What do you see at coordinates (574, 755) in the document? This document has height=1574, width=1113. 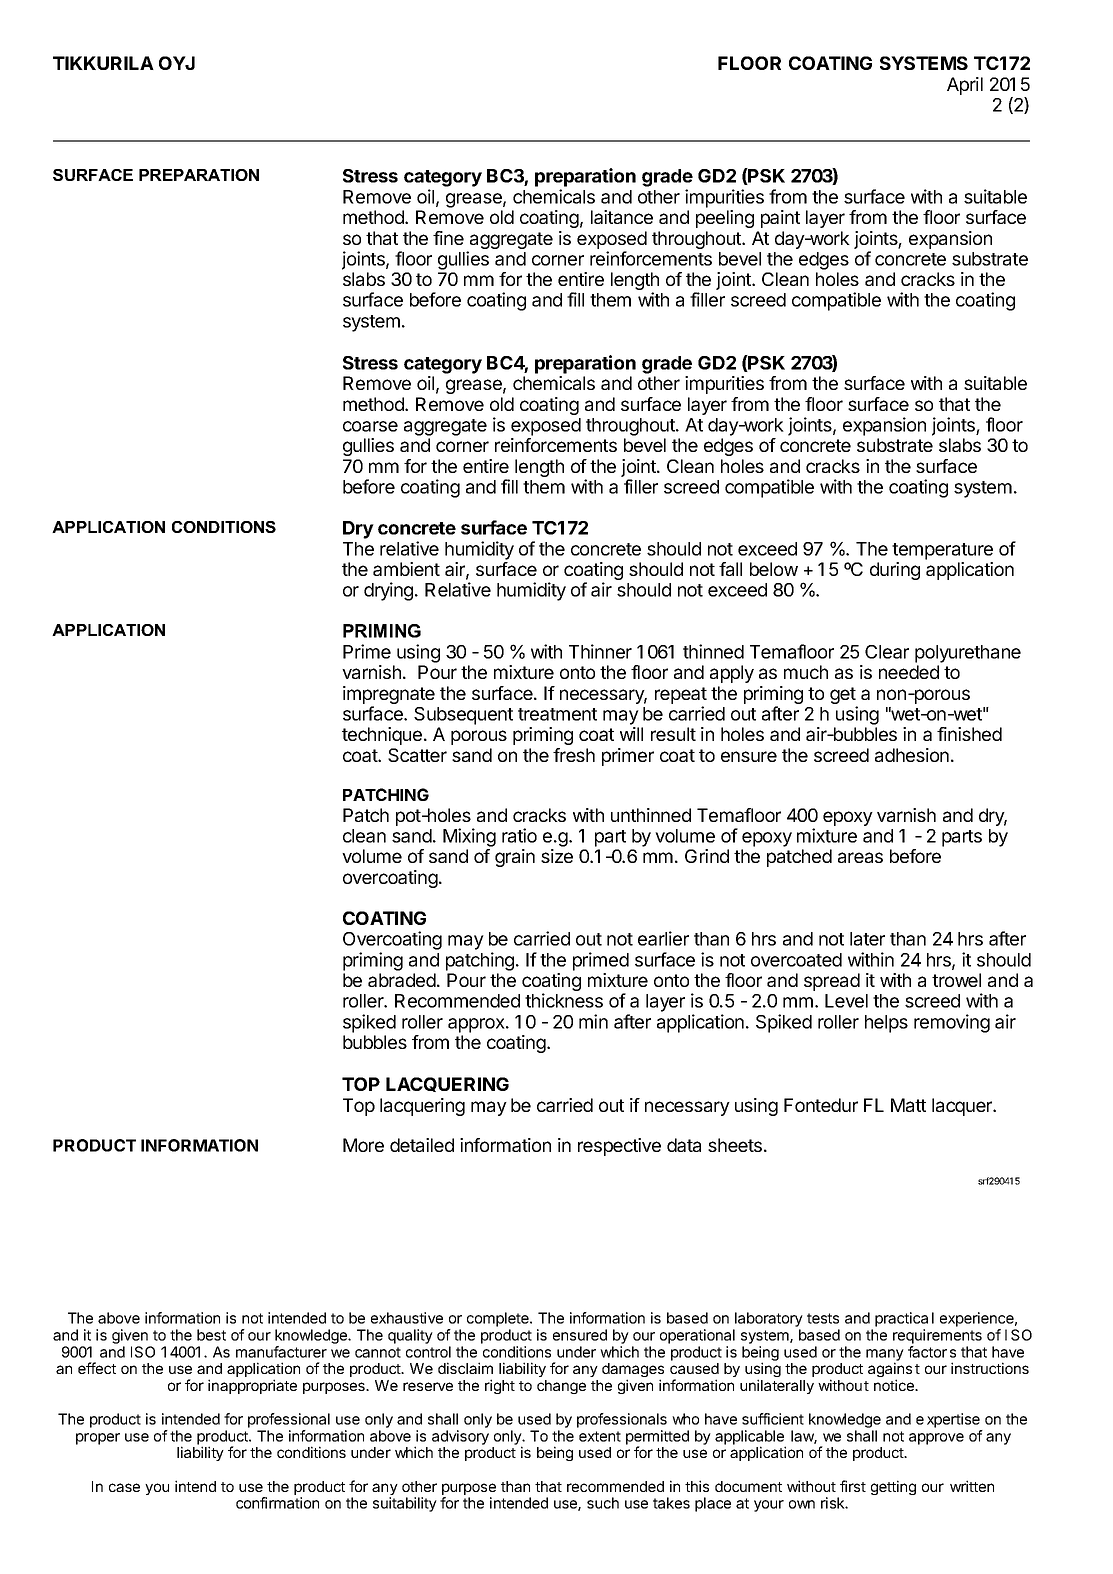 I see `fresh` at bounding box center [574, 755].
